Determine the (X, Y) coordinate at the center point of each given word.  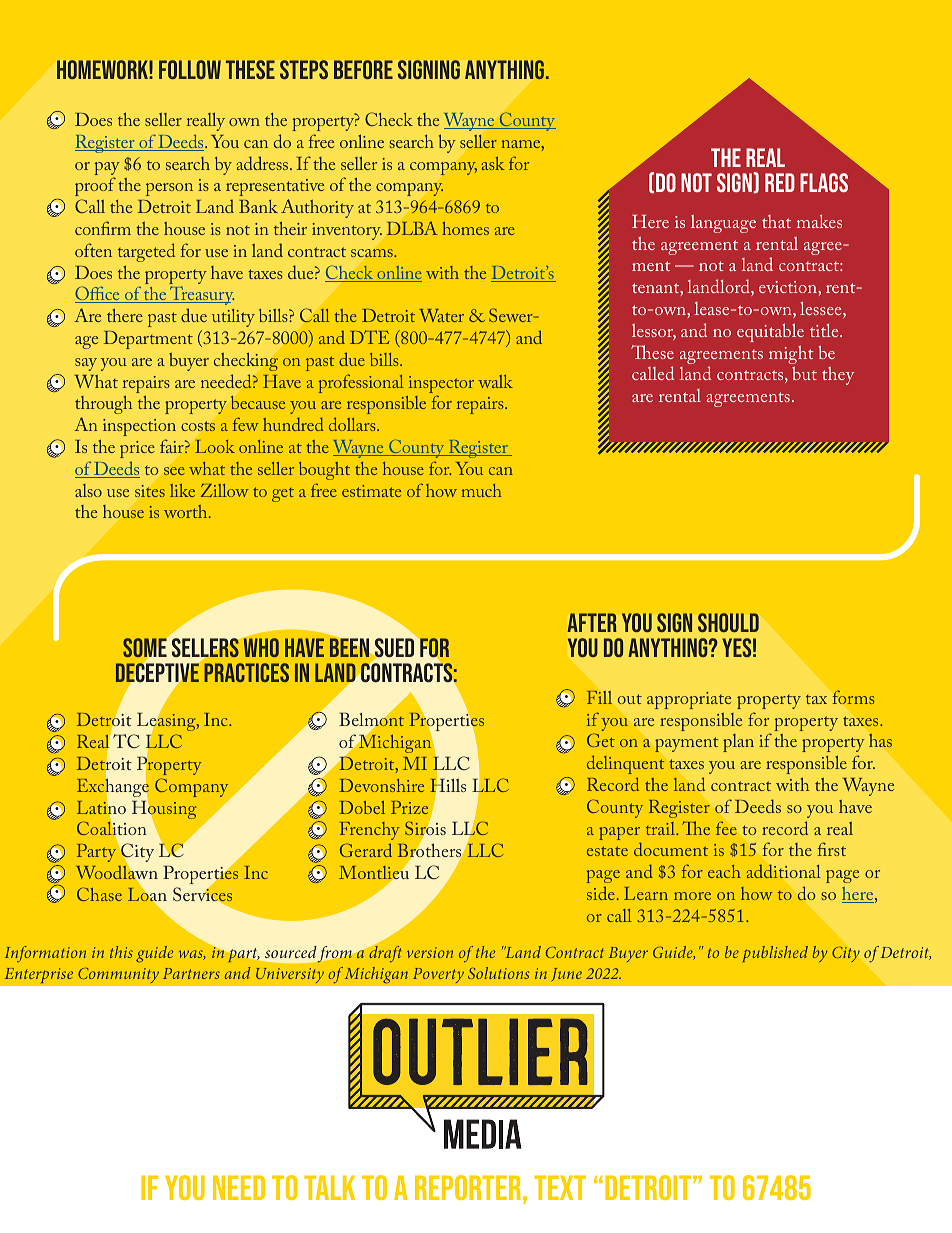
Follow (190, 69)
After (592, 622)
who (260, 646)
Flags (824, 182)
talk (329, 1187)
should (728, 622)
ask (493, 163)
